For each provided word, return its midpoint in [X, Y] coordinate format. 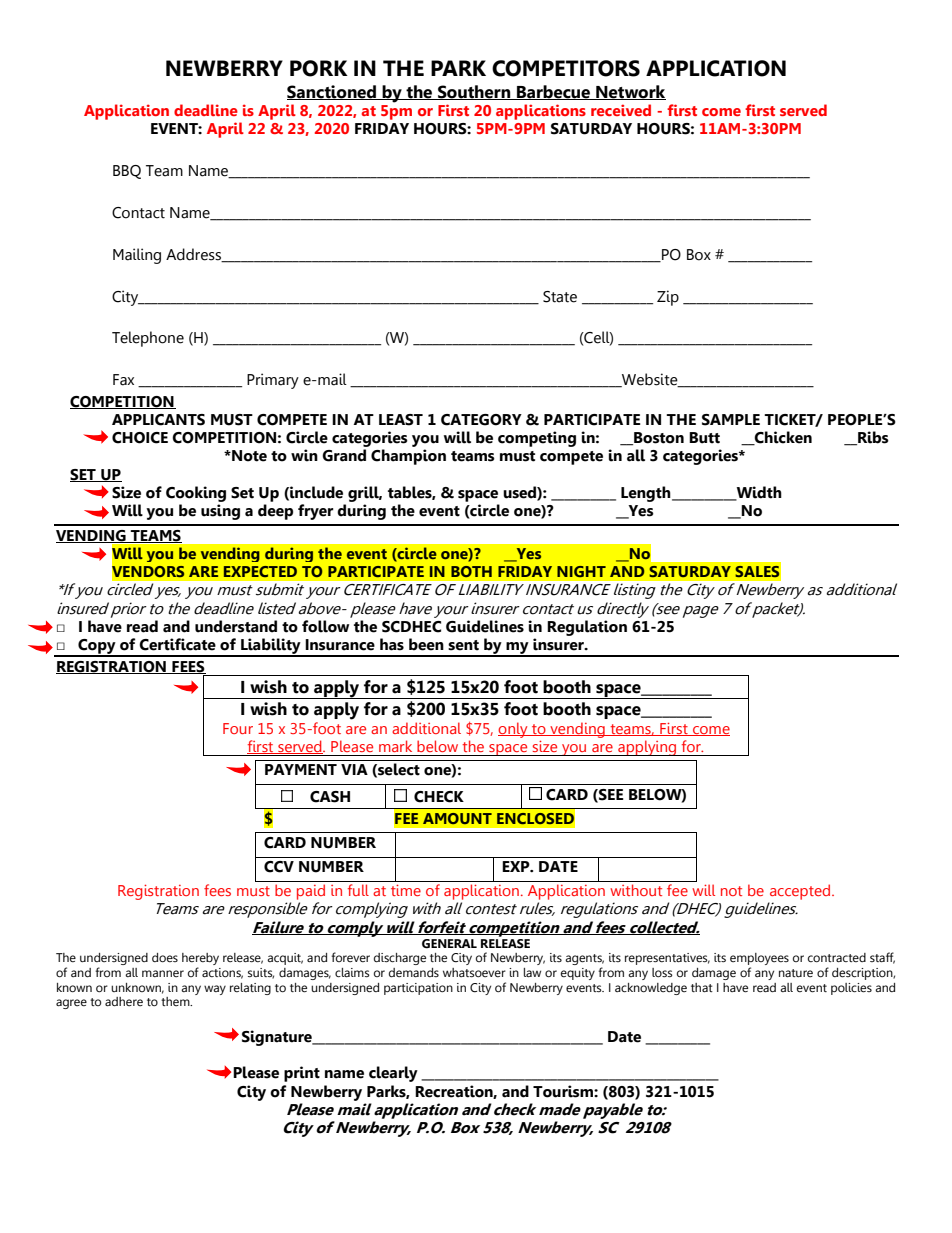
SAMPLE [731, 420]
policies [851, 989]
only [514, 730]
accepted [801, 892]
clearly [393, 1074]
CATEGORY [481, 420]
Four [238, 728]
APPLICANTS [158, 420]
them [176, 1001]
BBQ [127, 172]
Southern [474, 92]
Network [630, 92]
